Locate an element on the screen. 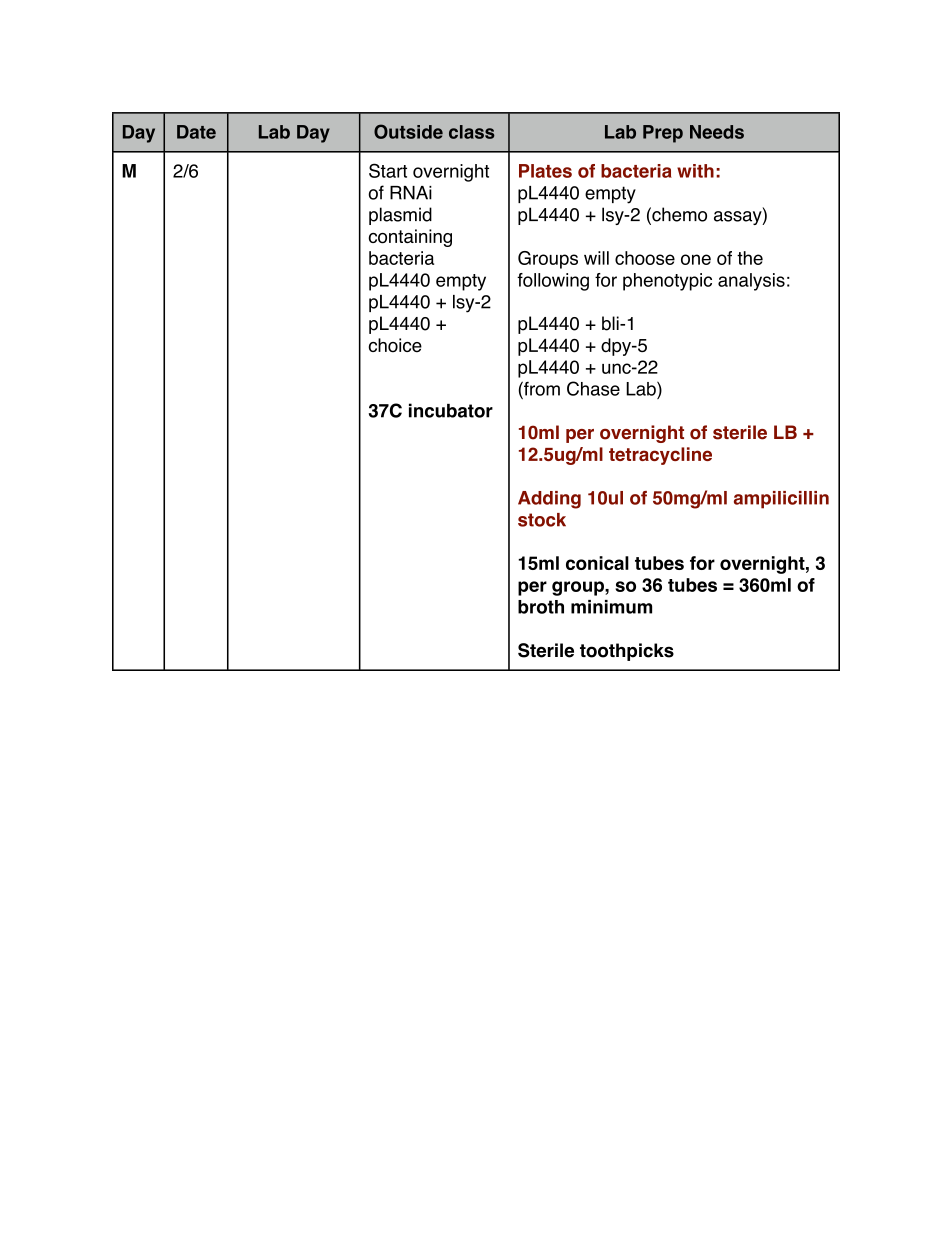 The height and width of the screenshot is (1233, 952). Date is located at coordinates (196, 132).
